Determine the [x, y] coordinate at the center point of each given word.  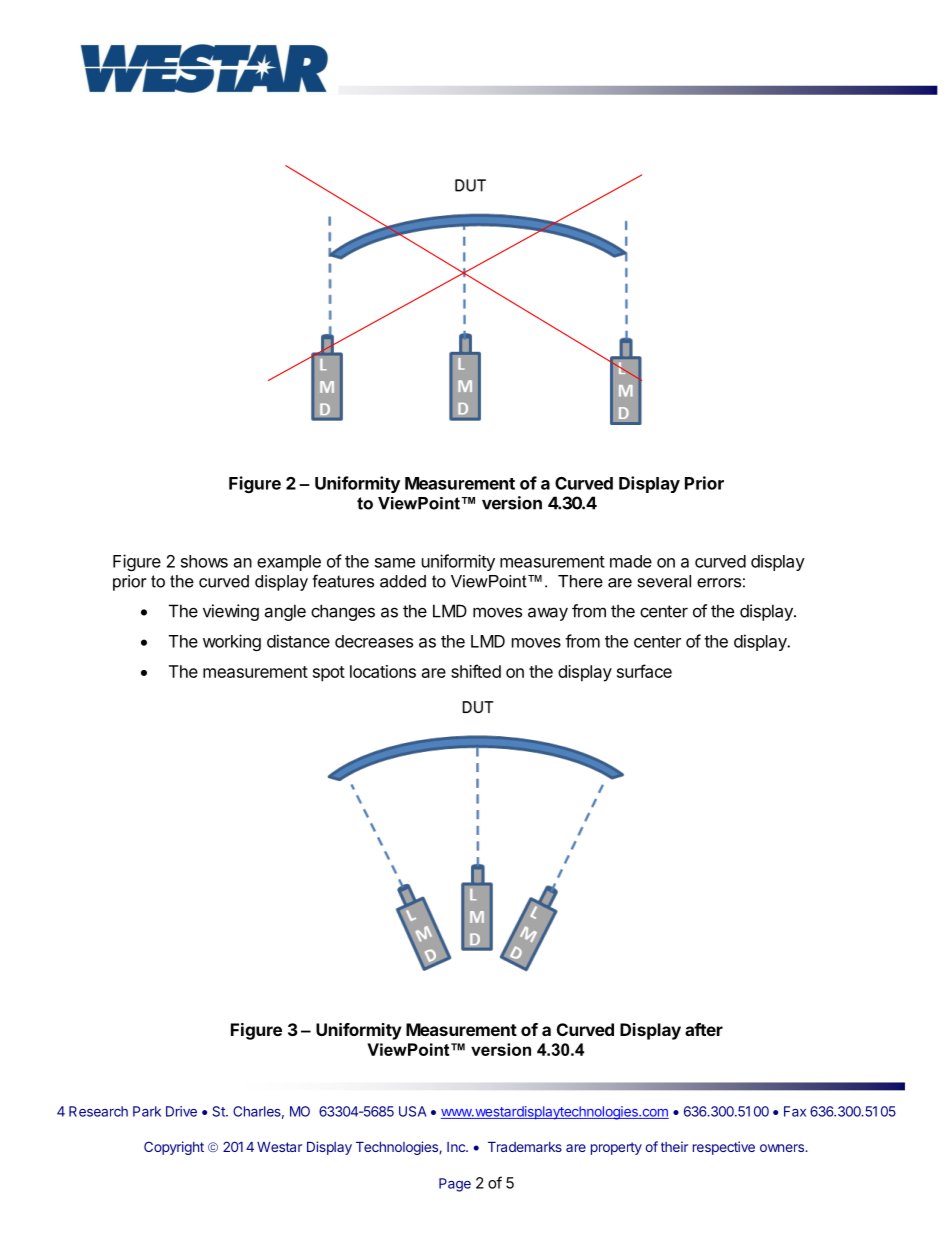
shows [204, 561]
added [403, 581]
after [704, 1029]
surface [644, 671]
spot [329, 674]
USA [413, 1111]
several [664, 581]
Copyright [174, 1148]
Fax [795, 1111]
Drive [181, 1111]
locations [383, 671]
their [674, 1146]
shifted [476, 671]
